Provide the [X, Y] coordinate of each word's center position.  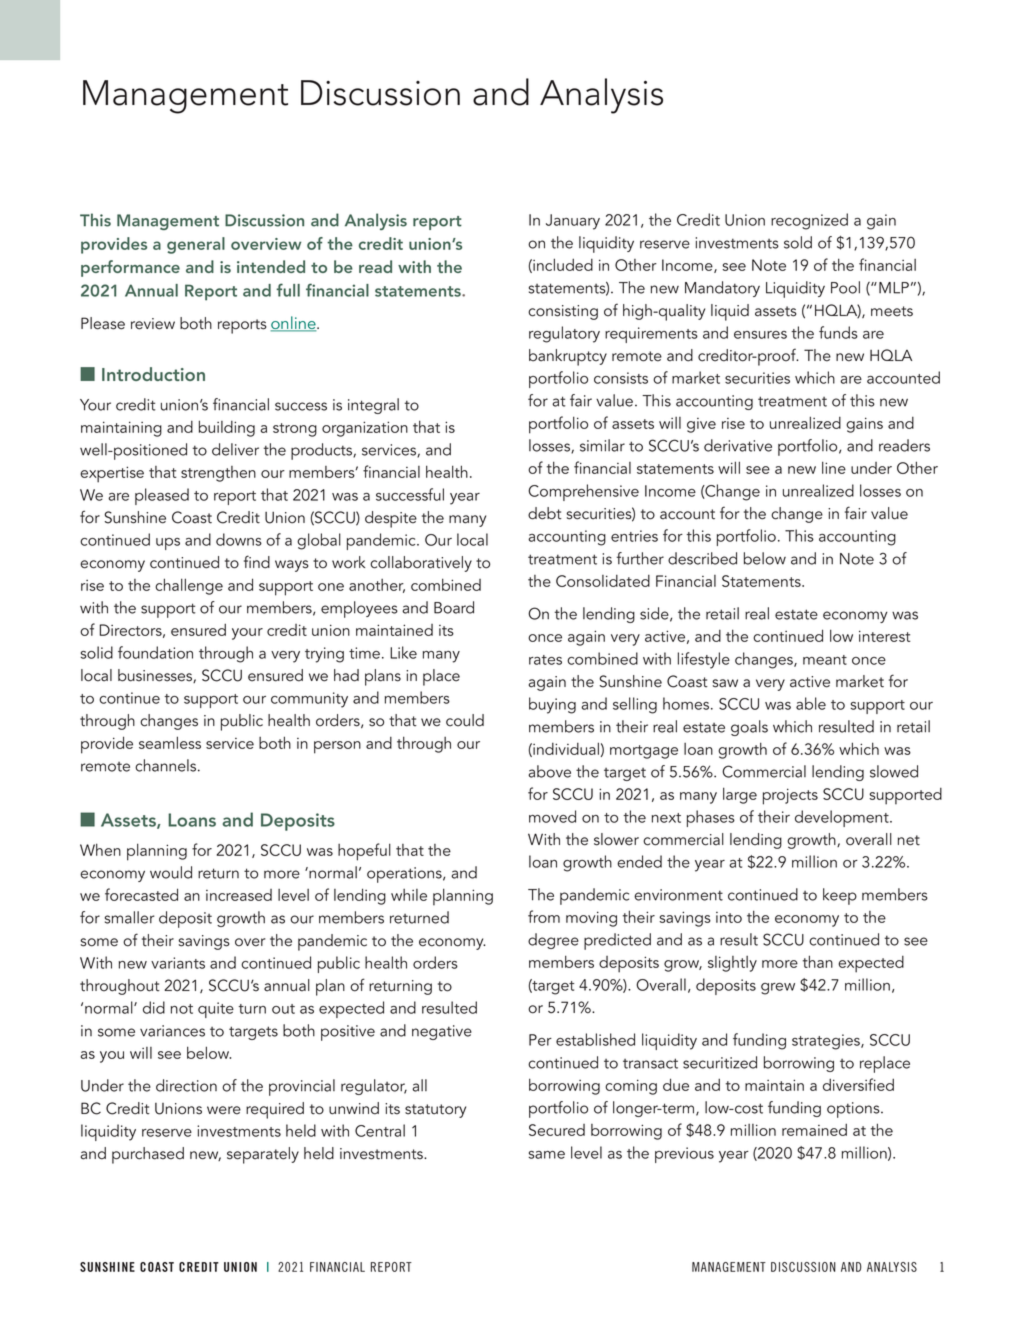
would [171, 872]
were [224, 1110]
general [196, 245]
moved [552, 816]
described [702, 558]
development [843, 818]
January [573, 222]
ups [168, 544]
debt [545, 513]
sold [798, 242]
